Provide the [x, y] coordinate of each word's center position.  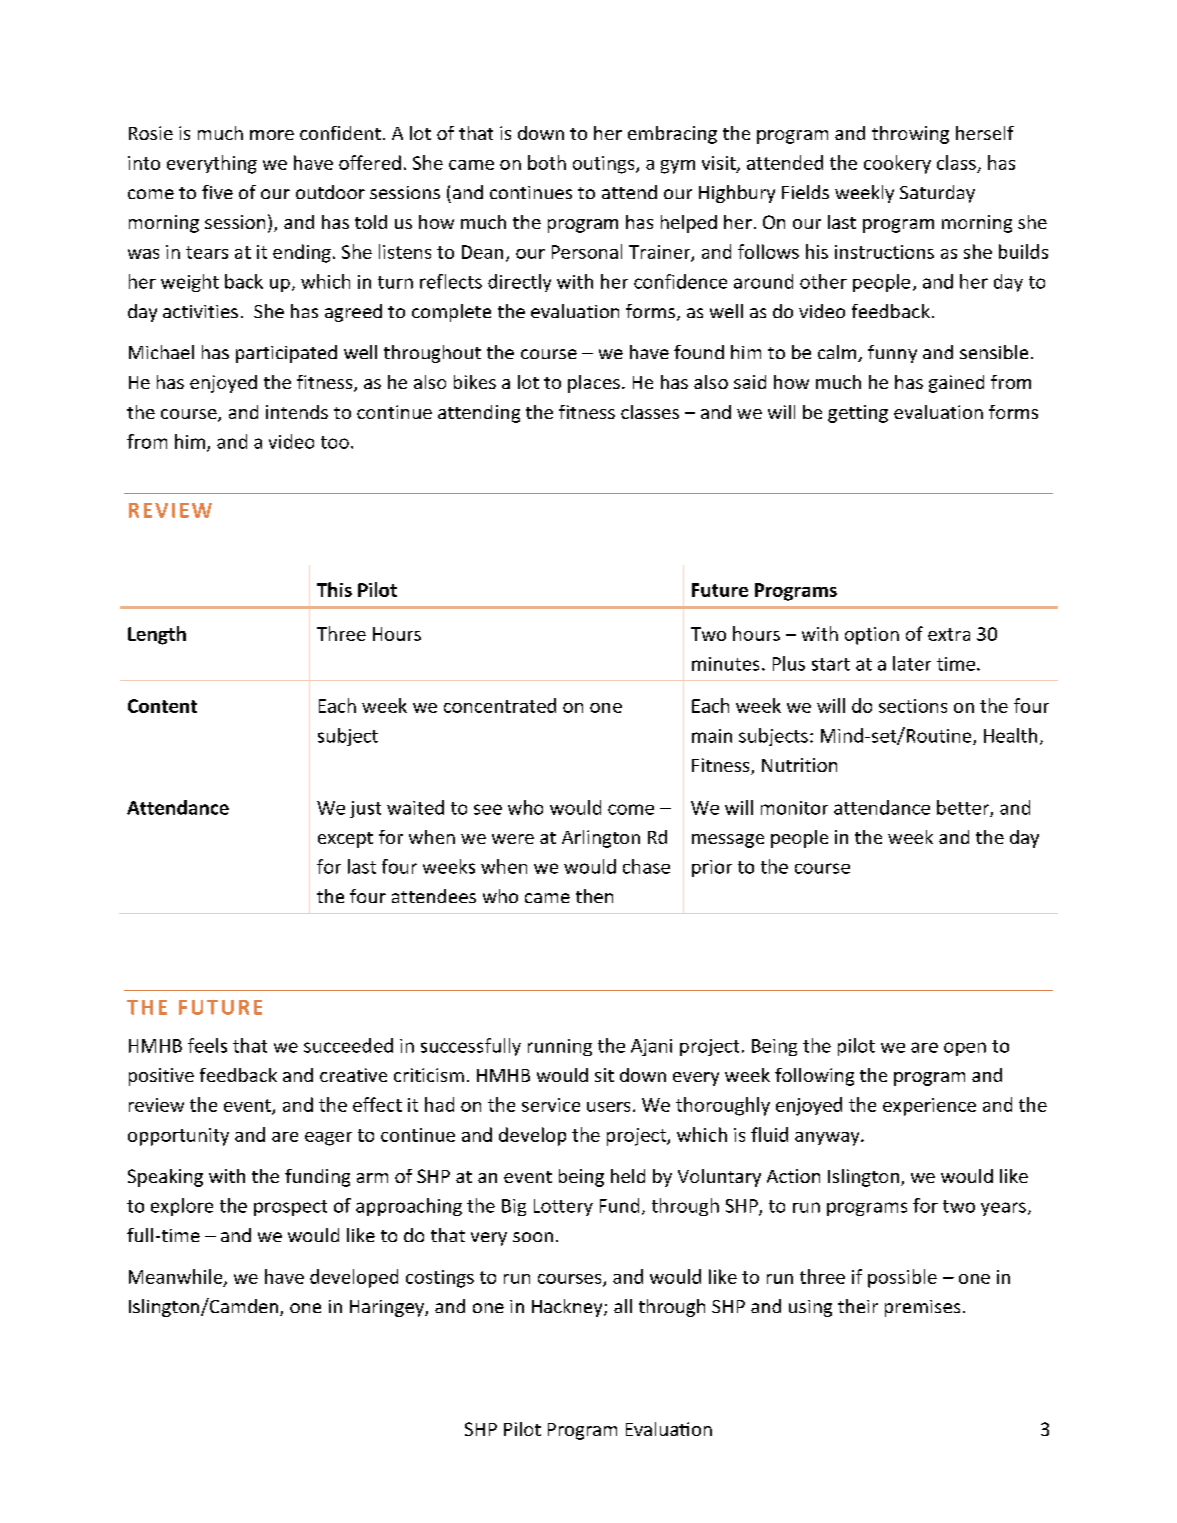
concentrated [500, 705]
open [965, 1049]
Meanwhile [177, 1277]
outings [605, 165]
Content [162, 706]
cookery [897, 164]
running [560, 1047]
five [217, 192]
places [594, 384]
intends [297, 412]
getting [858, 414]
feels [207, 1045]
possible [902, 1278]
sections [913, 706]
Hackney [568, 1308]
